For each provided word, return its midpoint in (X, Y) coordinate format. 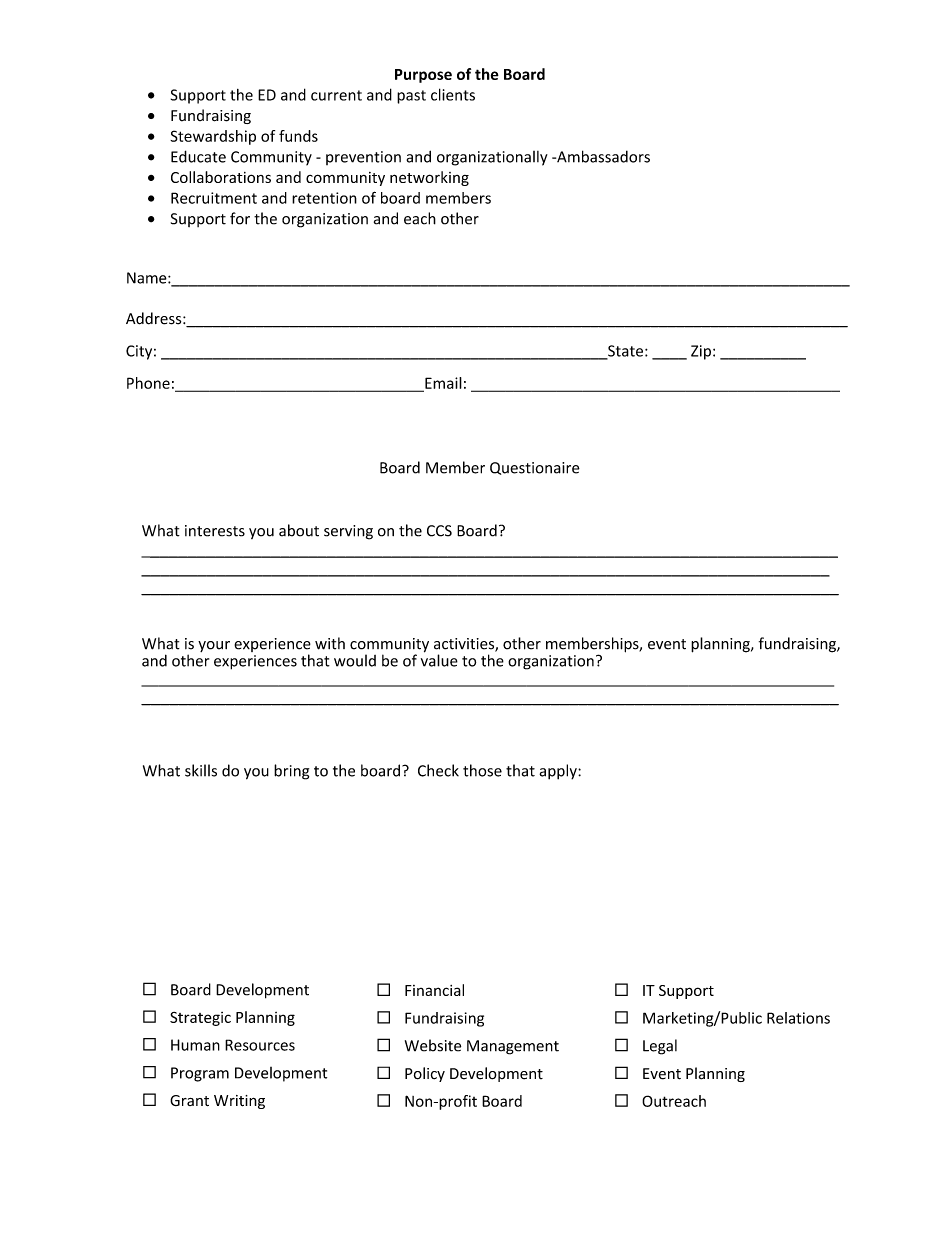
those (482, 770)
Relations (798, 1018)
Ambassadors (602, 156)
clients (453, 94)
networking (429, 178)
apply (559, 772)
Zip (701, 352)
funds (298, 136)
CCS (439, 531)
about (299, 530)
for (240, 218)
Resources (260, 1045)
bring (291, 772)
